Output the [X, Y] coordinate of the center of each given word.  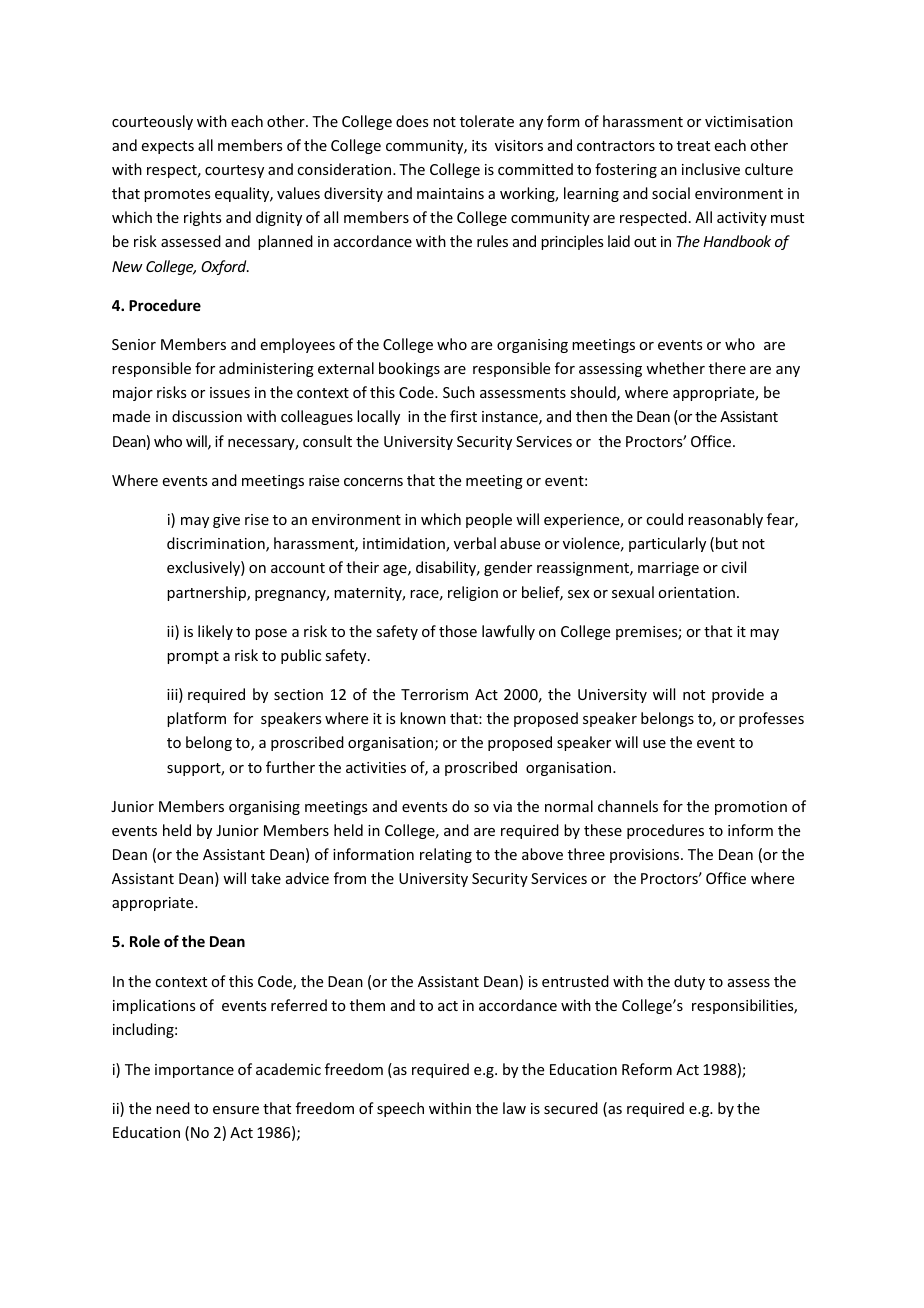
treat [693, 146]
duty [689, 982]
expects [168, 147]
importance [194, 1071]
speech [400, 1109]
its [479, 145]
